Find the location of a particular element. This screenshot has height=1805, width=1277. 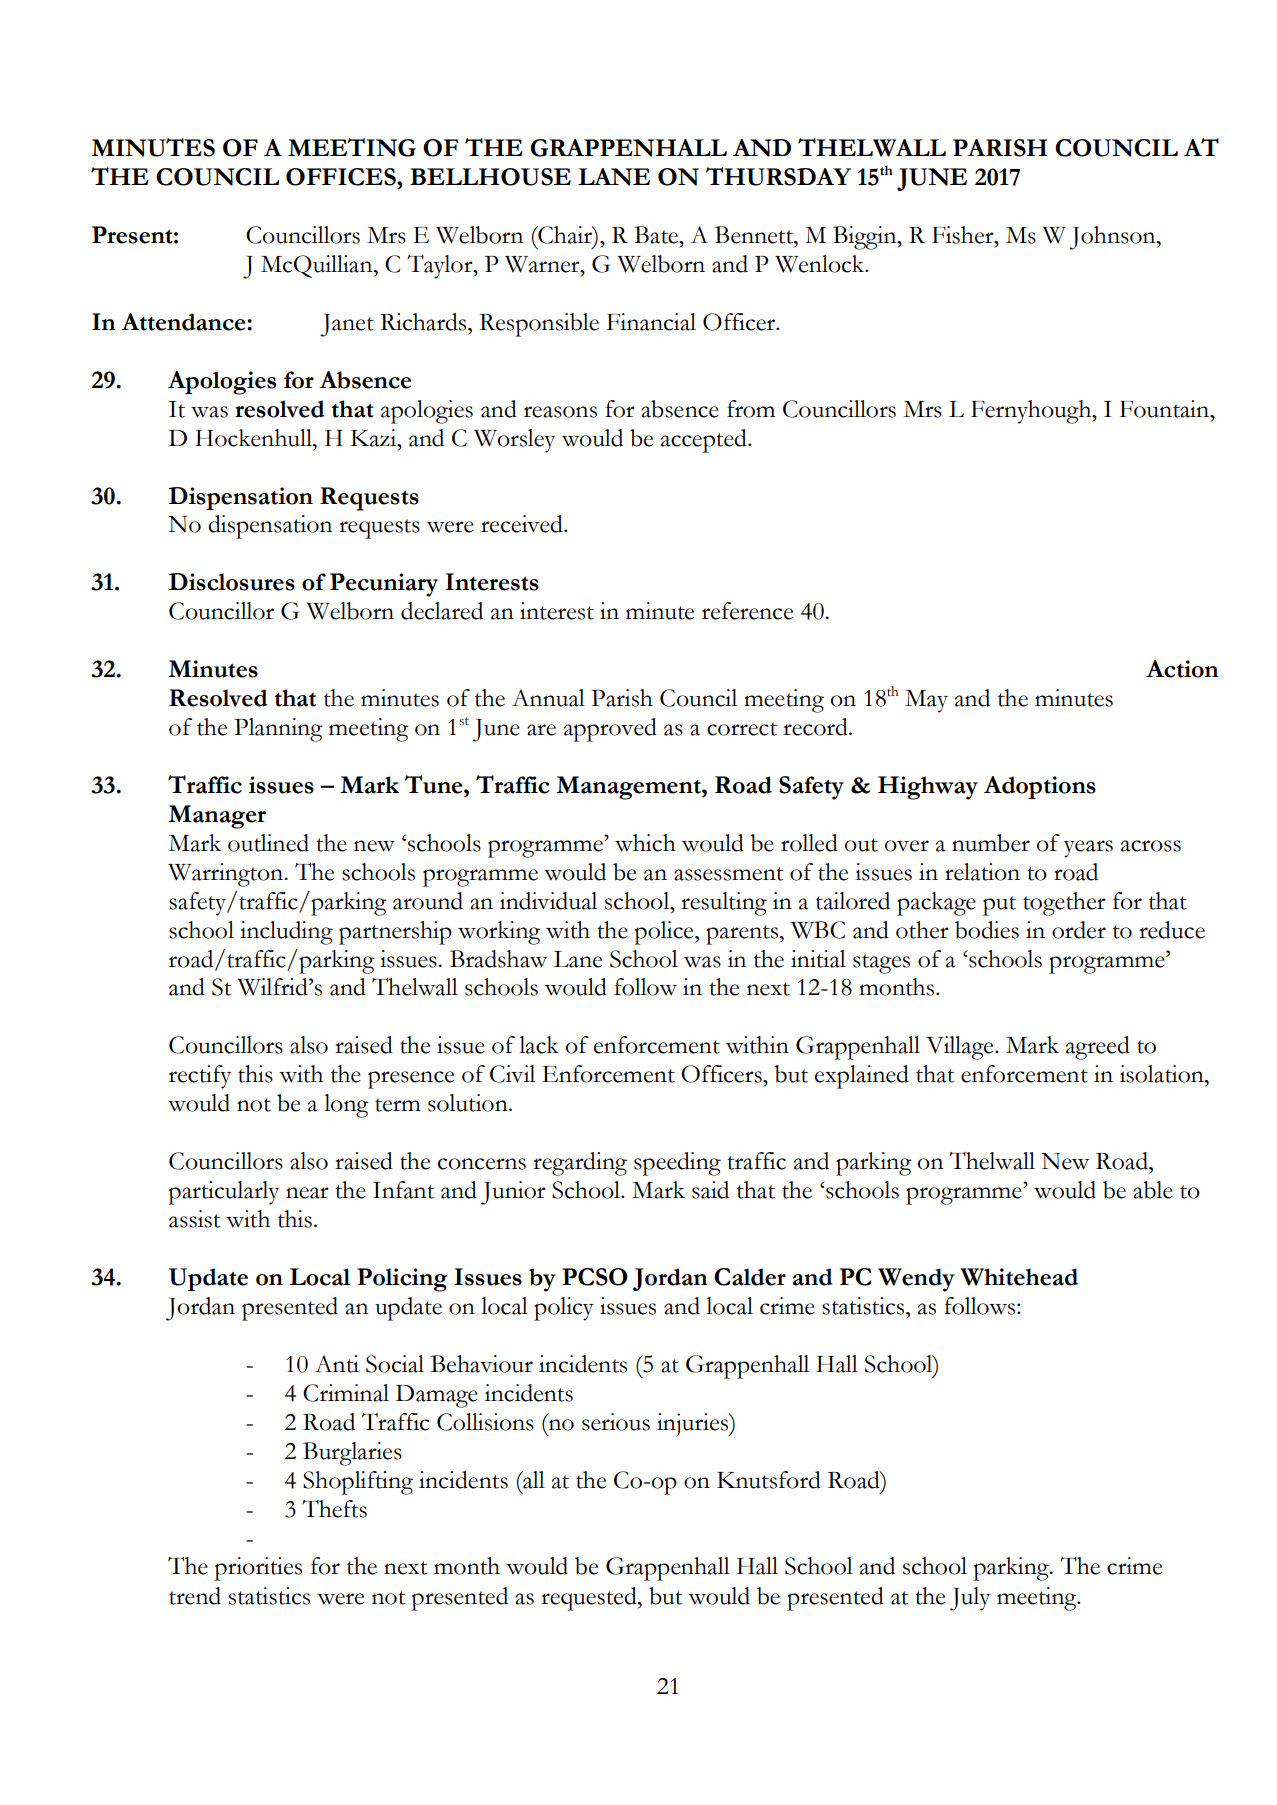

Bennett is located at coordinates (755, 235).
